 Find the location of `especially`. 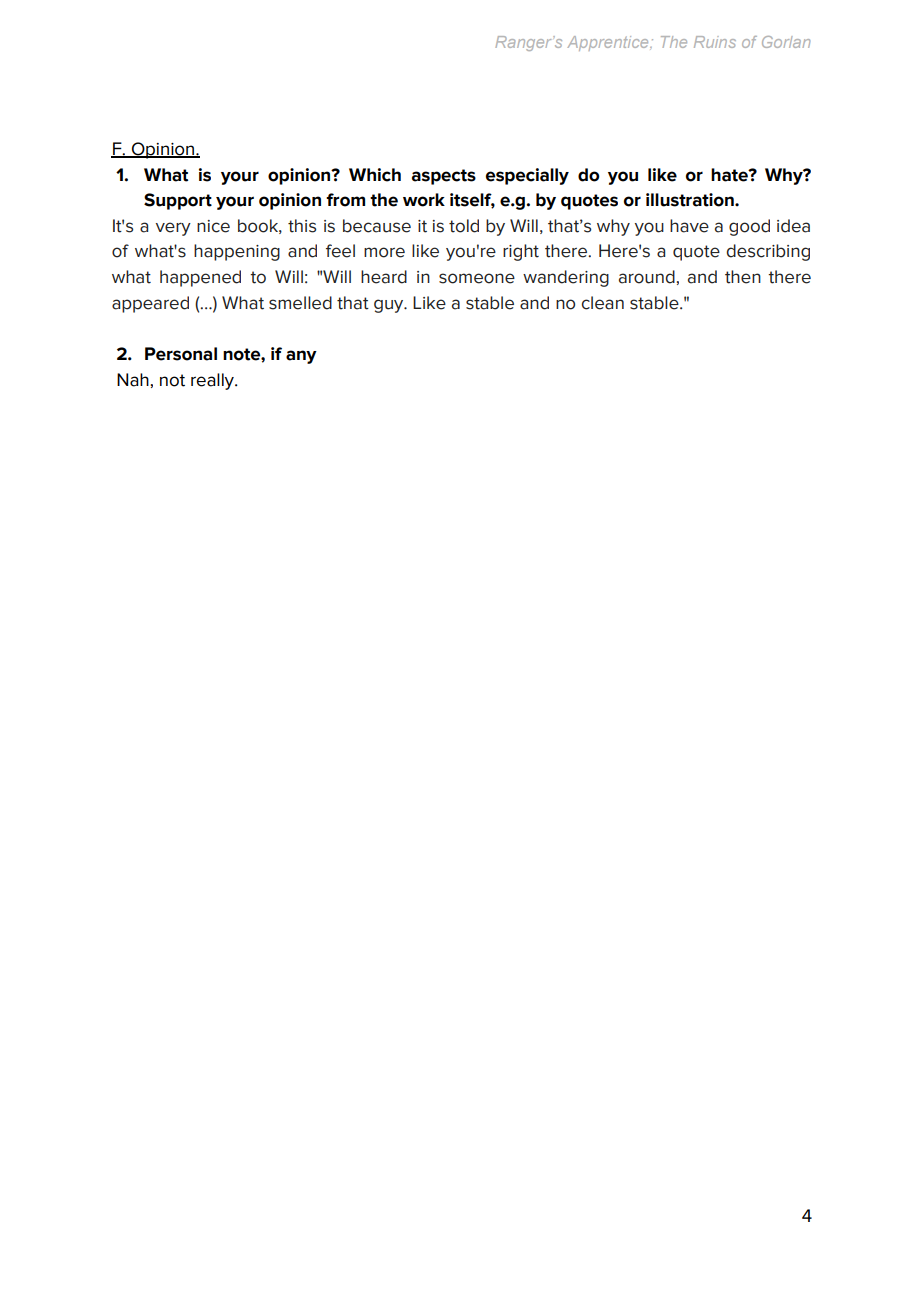

especially is located at coordinates (527, 176).
